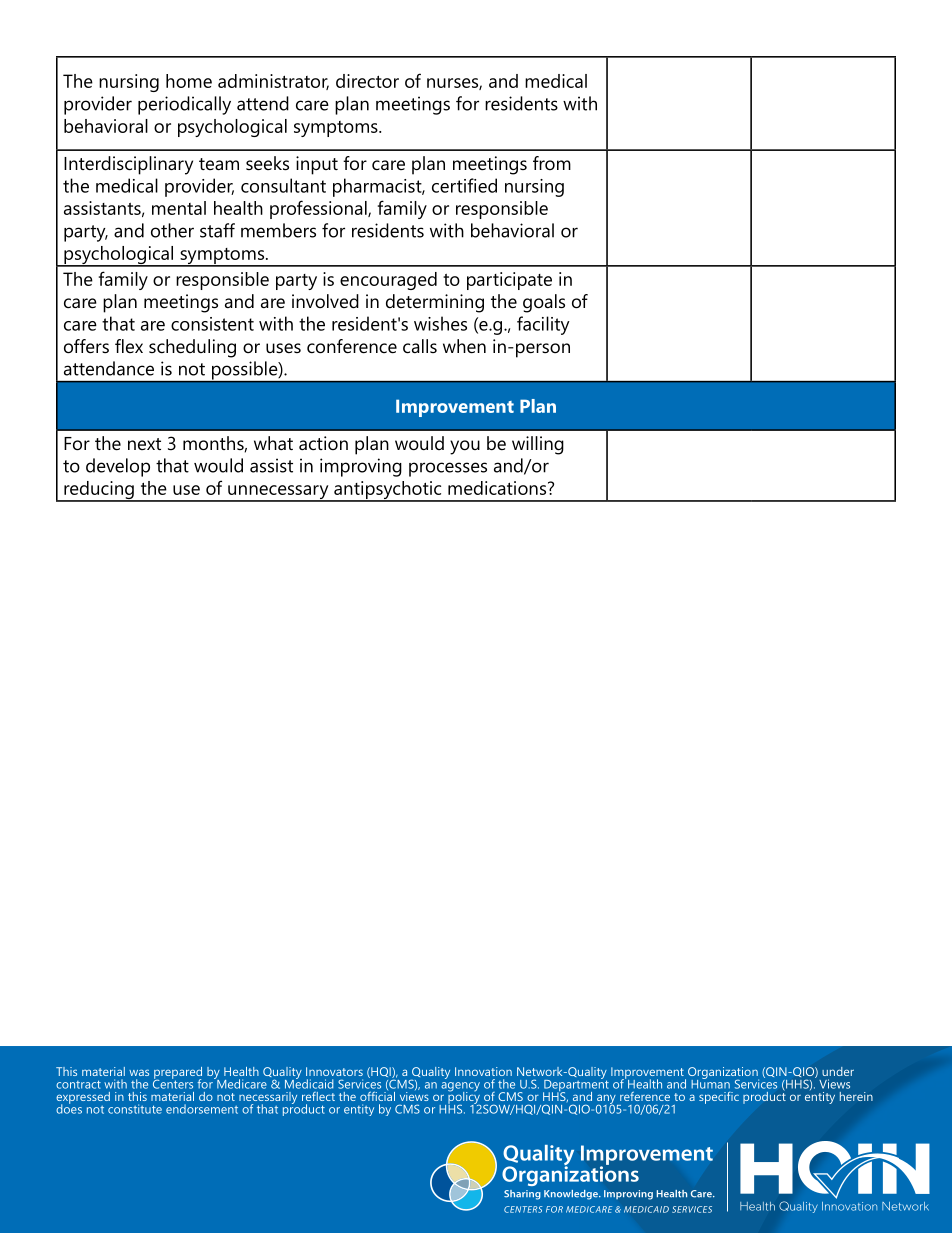  Describe the element at coordinates (552, 163) in the screenshot. I see `from` at that location.
